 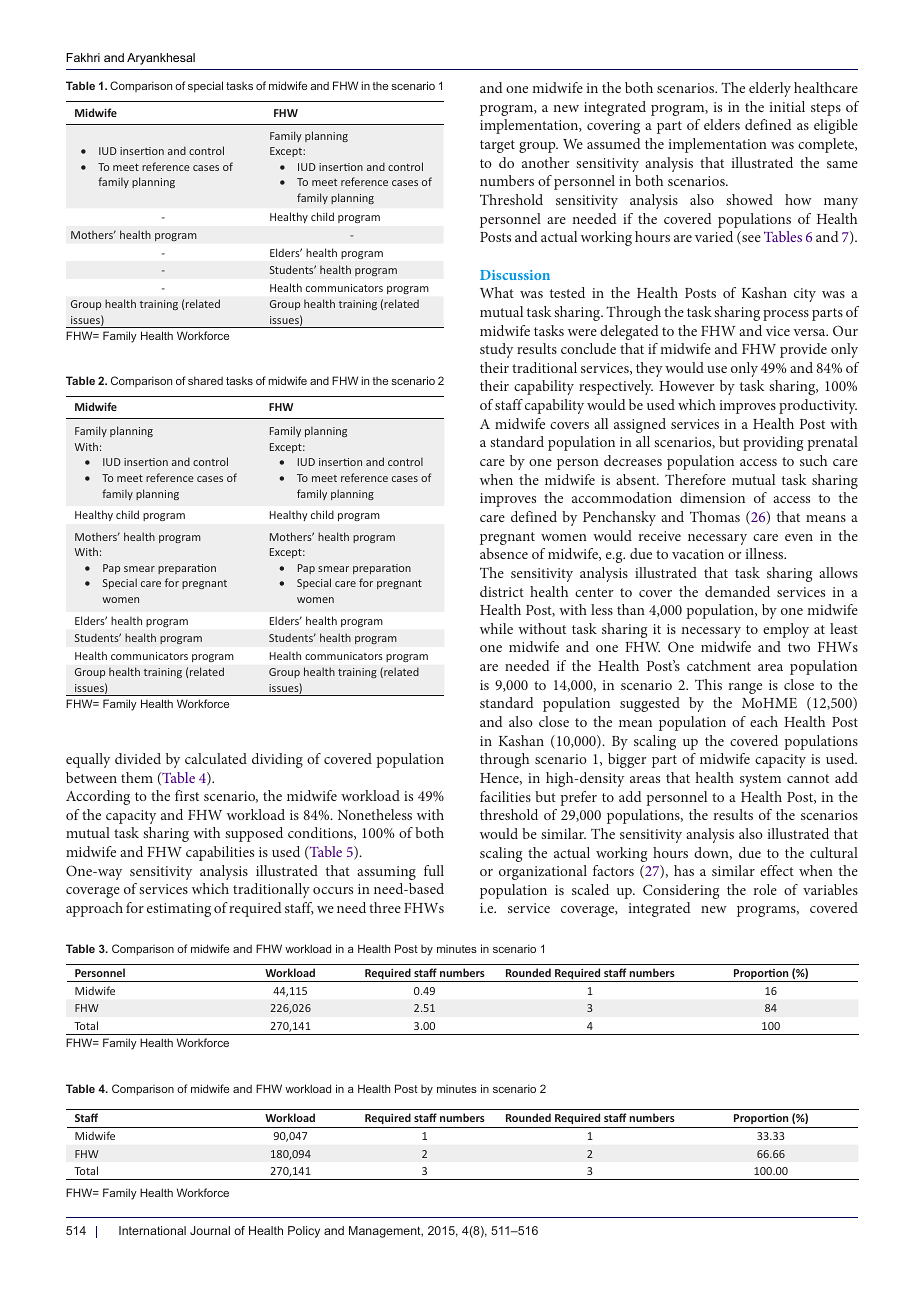 I want to click on Policy, so click(x=304, y=1232).
